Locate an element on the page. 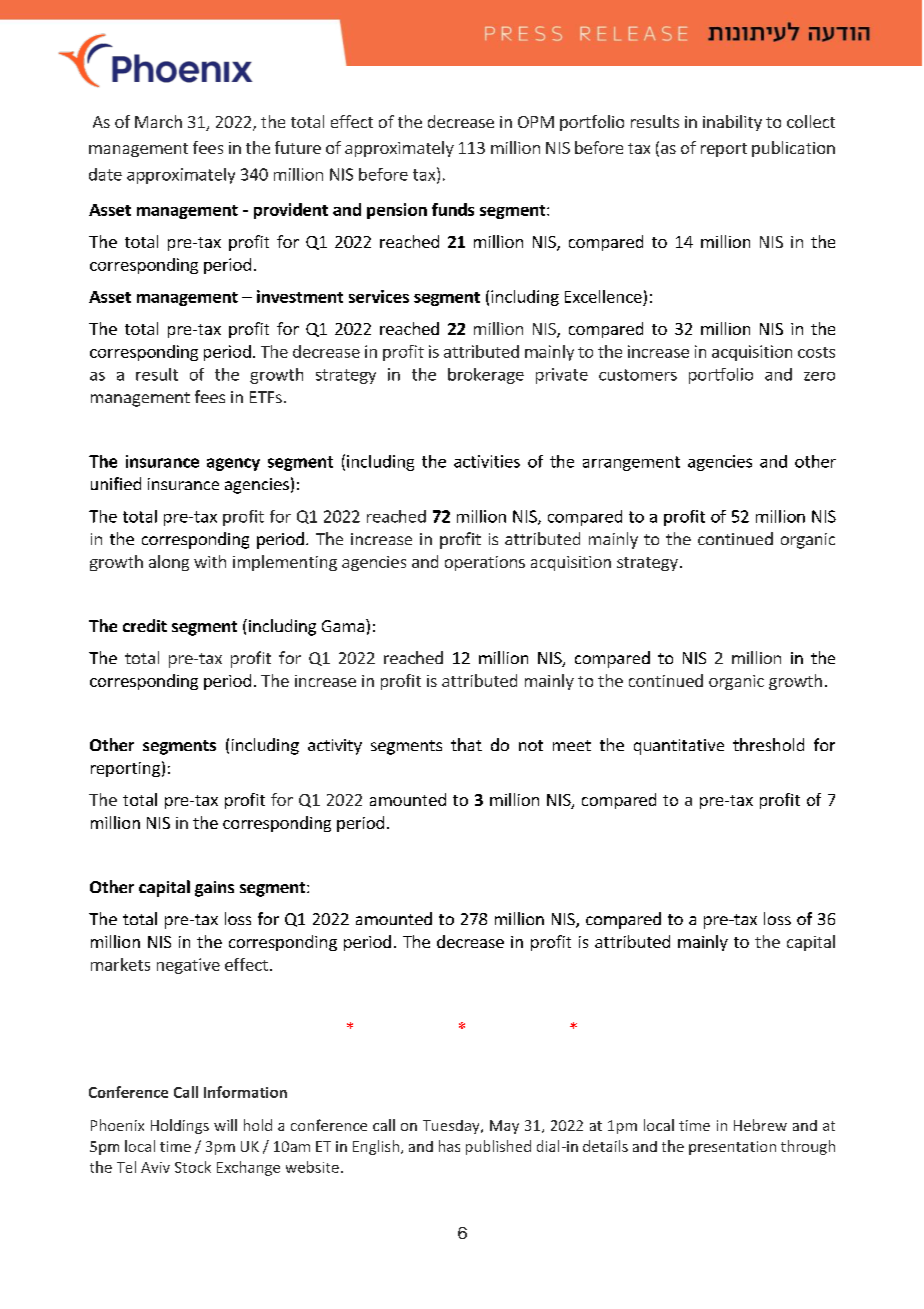 The width and height of the document is (924, 1309). funds is located at coordinates (453, 209).
